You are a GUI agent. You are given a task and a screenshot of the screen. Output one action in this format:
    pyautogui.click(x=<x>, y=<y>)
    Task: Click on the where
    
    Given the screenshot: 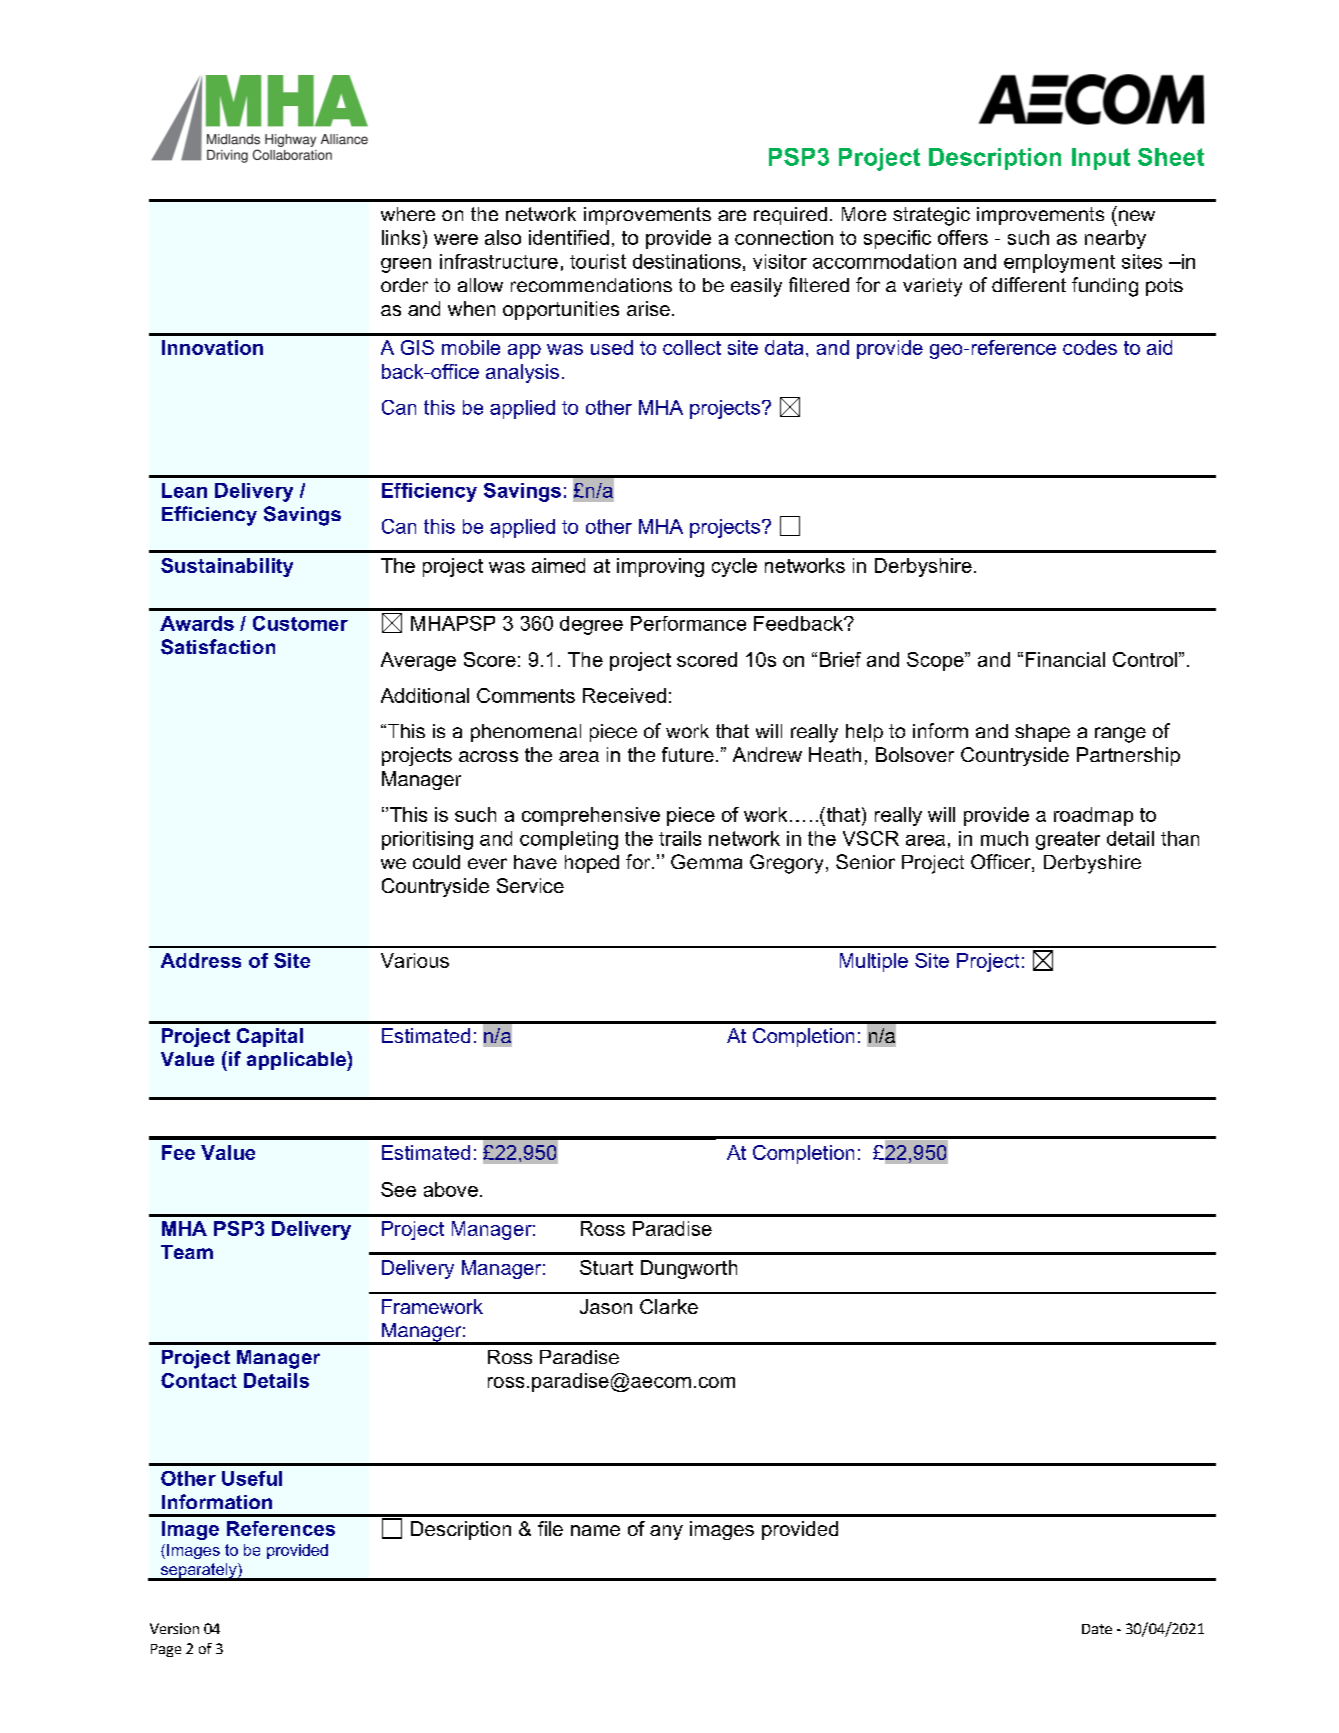 What is the action you would take?
    pyautogui.click(x=408, y=214)
